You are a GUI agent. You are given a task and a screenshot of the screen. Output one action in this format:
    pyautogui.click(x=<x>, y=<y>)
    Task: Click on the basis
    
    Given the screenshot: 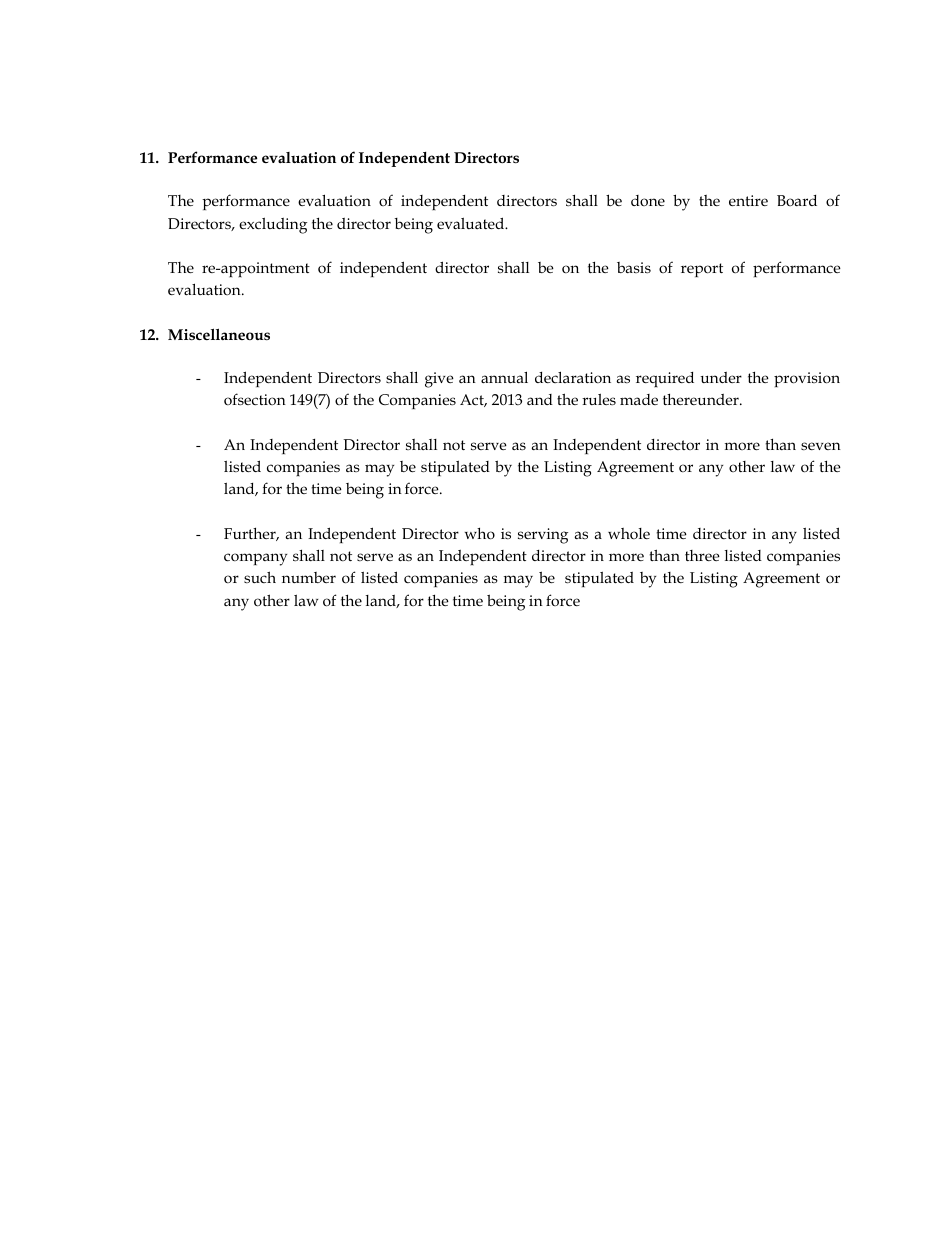 What is the action you would take?
    pyautogui.click(x=634, y=267)
